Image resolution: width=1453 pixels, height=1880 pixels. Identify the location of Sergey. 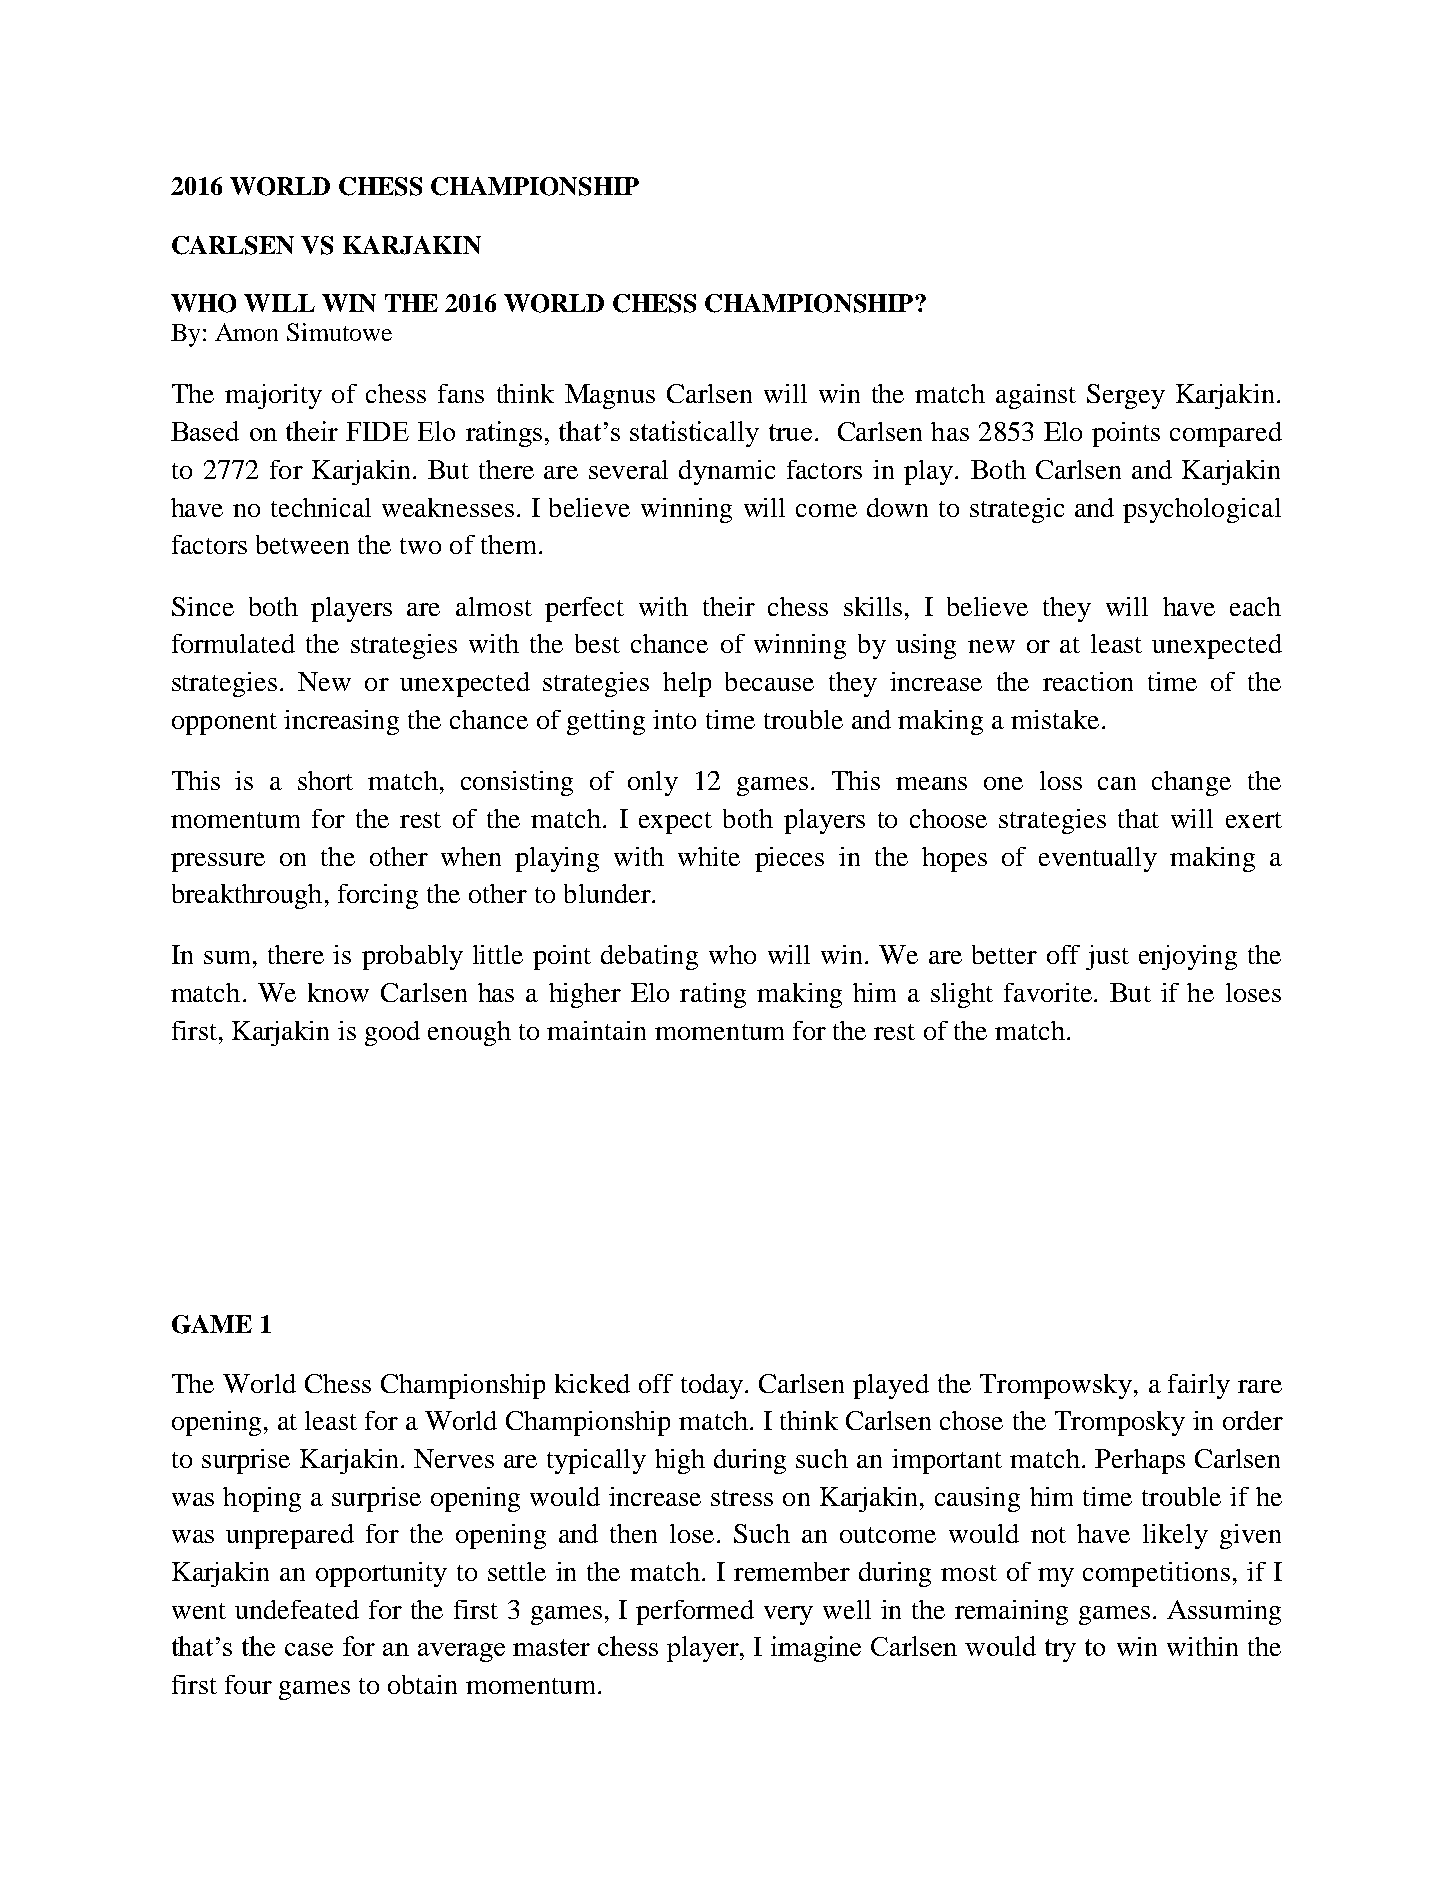
(1126, 396).
